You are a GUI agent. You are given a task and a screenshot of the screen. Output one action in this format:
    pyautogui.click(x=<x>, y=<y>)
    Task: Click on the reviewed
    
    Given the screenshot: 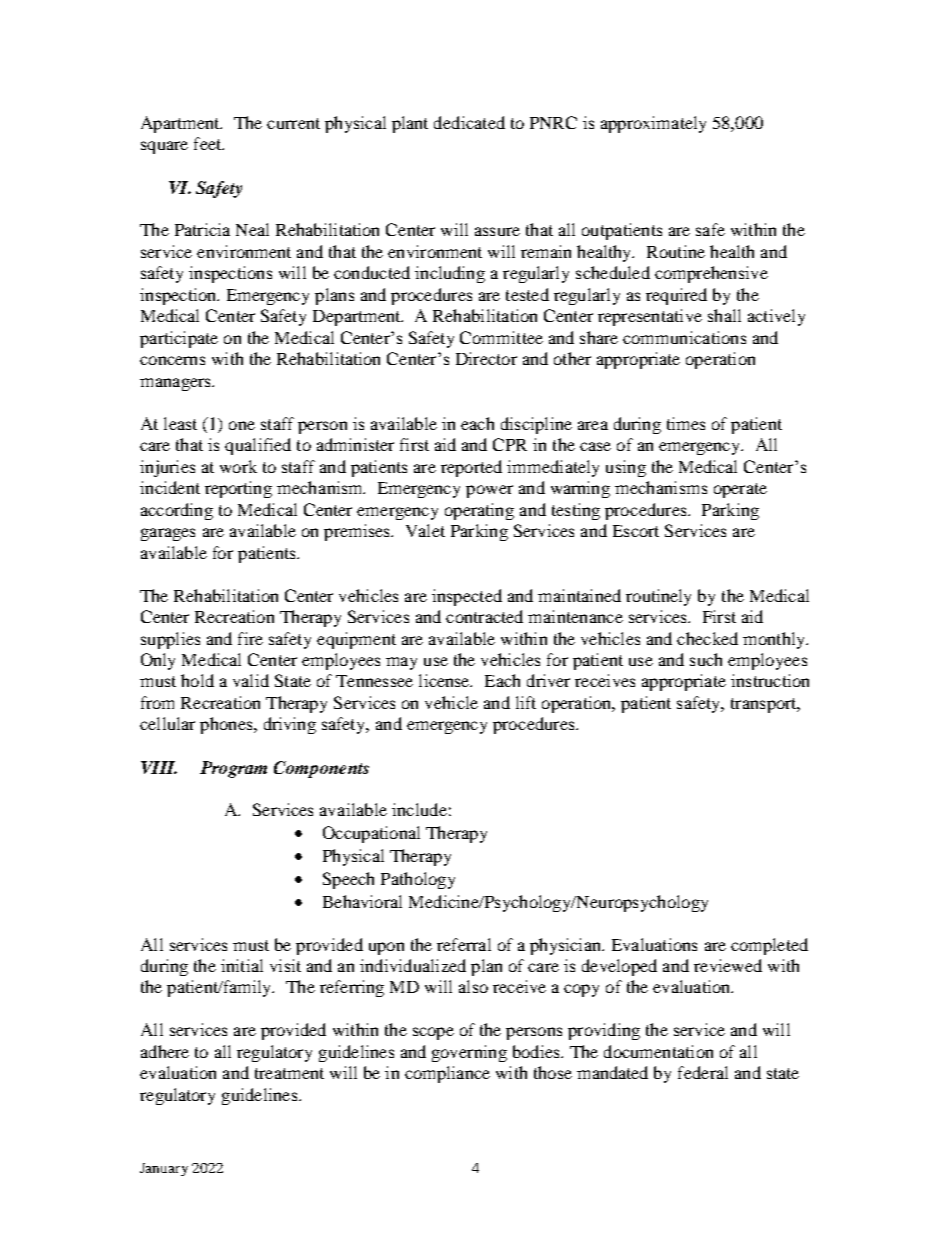 What is the action you would take?
    pyautogui.click(x=728, y=965)
